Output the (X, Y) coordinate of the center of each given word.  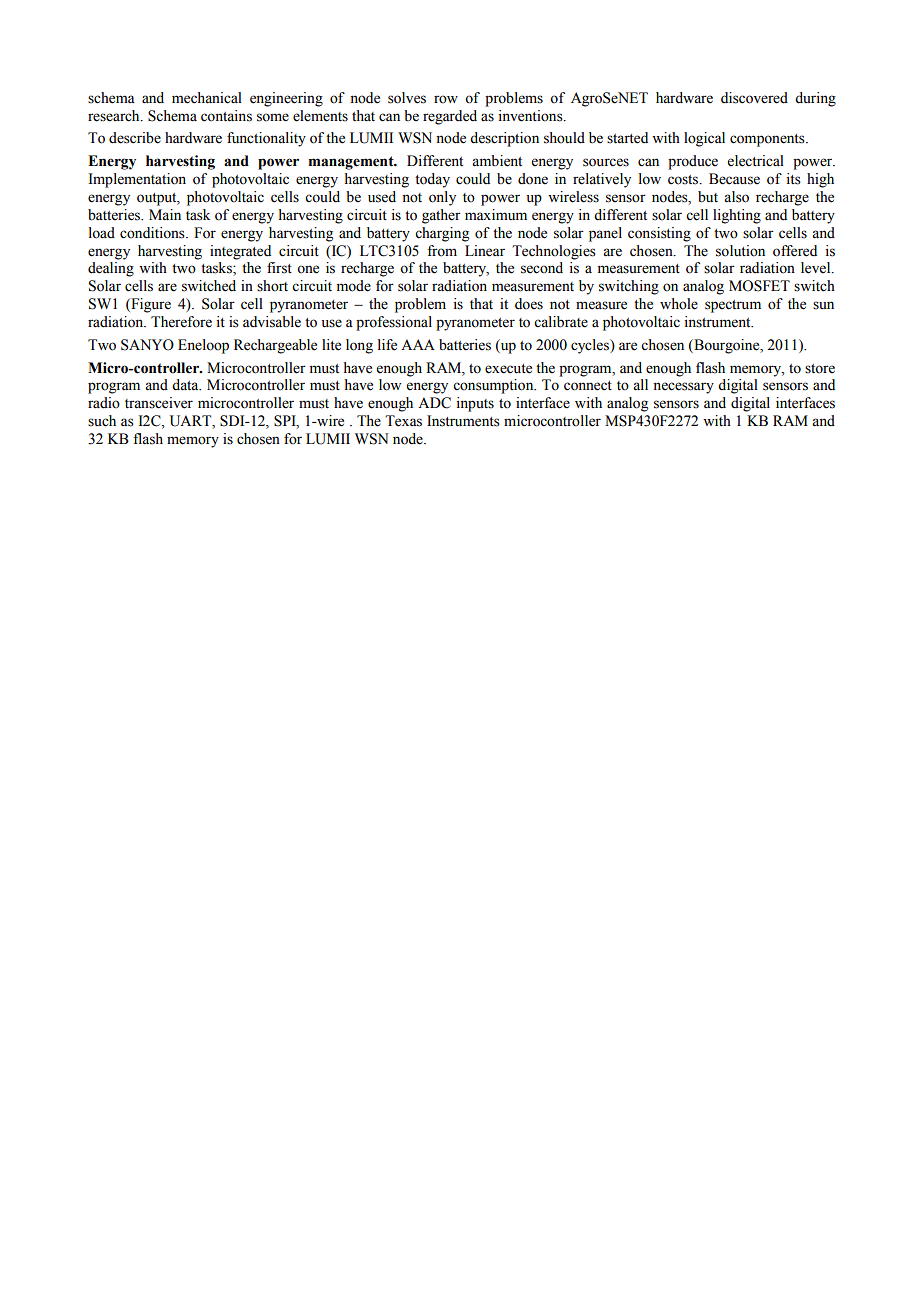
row (446, 99)
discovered (754, 98)
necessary (683, 388)
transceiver (159, 403)
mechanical (207, 98)
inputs (475, 404)
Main (165, 215)
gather (441, 216)
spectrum (733, 306)
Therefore (181, 322)
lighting (737, 216)
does (529, 304)
